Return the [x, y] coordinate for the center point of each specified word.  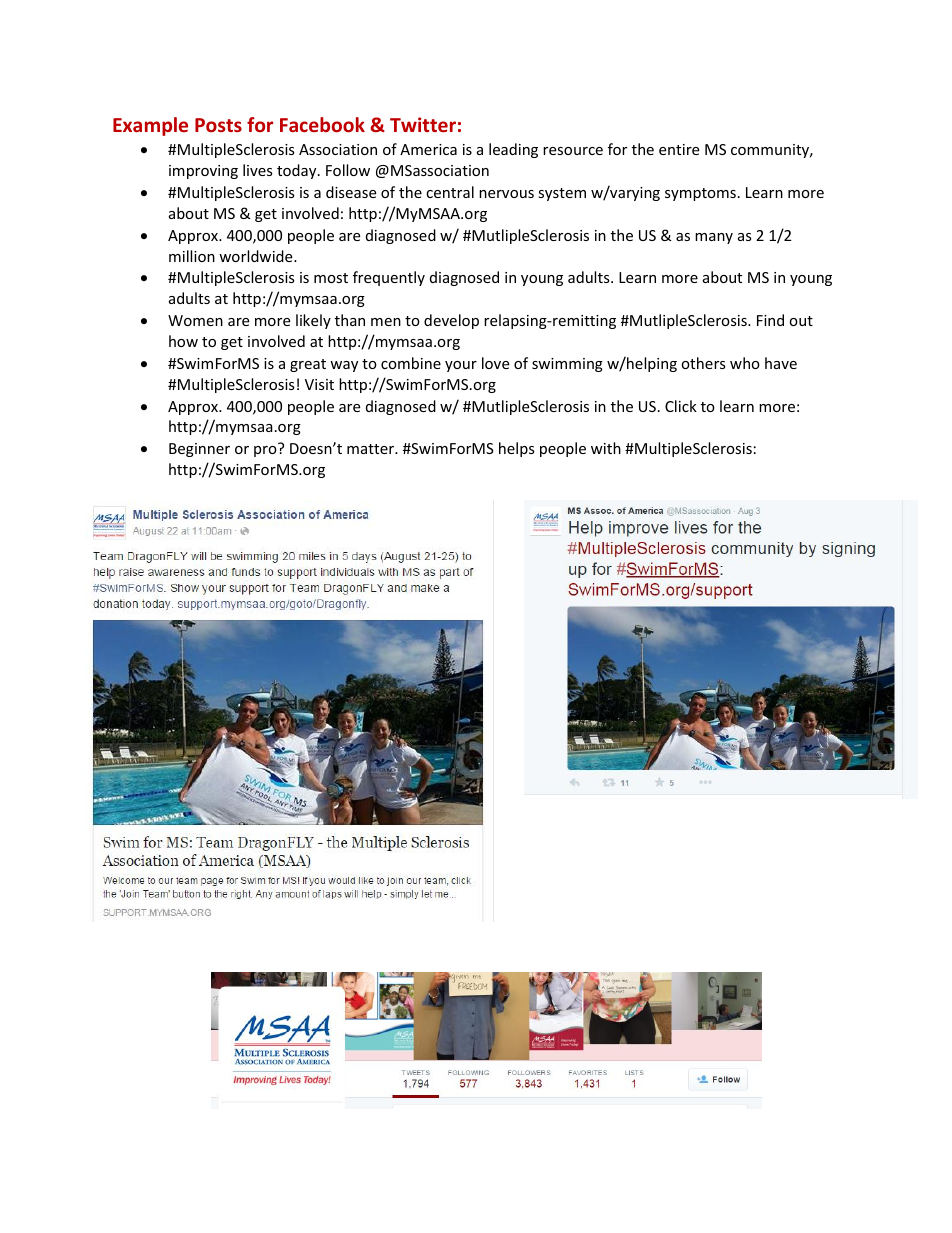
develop [451, 321]
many [714, 238]
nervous [506, 194]
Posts [218, 125]
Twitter [423, 124]
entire [679, 149]
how [183, 341]
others [703, 363]
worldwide [257, 256]
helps [517, 449]
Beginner [199, 450]
